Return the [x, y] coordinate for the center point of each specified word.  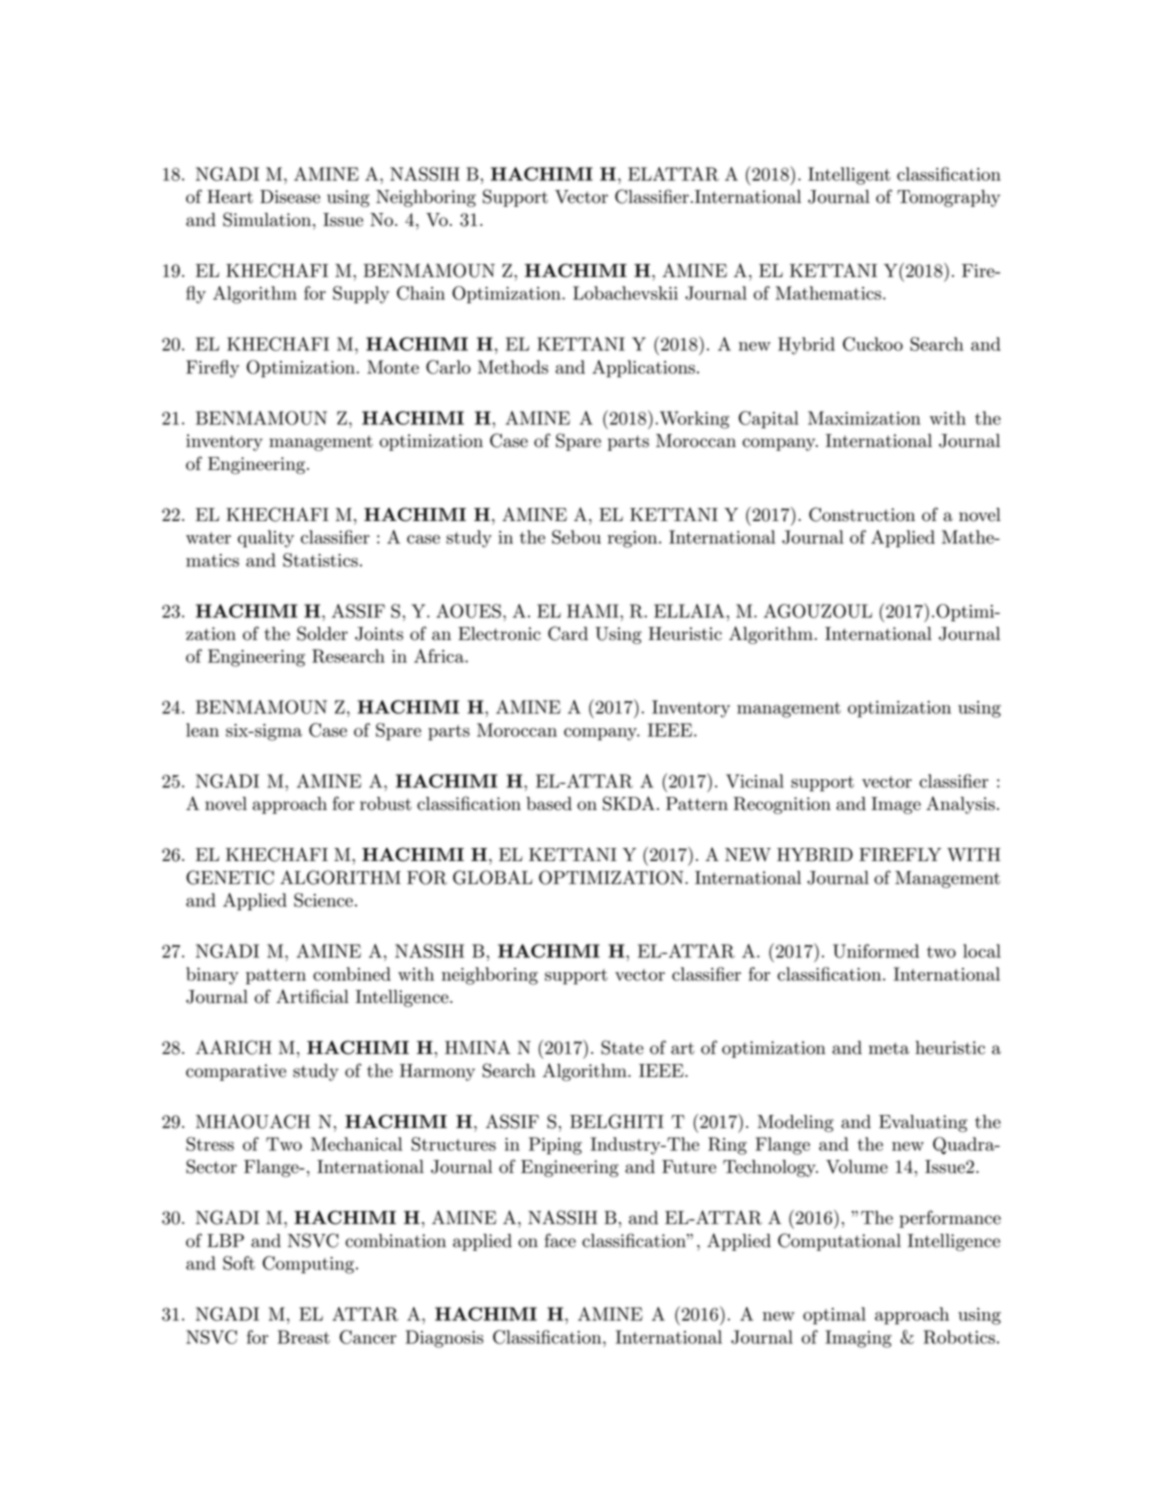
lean [202, 730]
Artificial [312, 996]
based [549, 804]
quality [266, 539]
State [622, 1047]
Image [896, 805]
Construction [862, 514]
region [634, 539]
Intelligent [849, 176]
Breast [304, 1337]
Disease [290, 197]
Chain [421, 293]
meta [889, 1048]
